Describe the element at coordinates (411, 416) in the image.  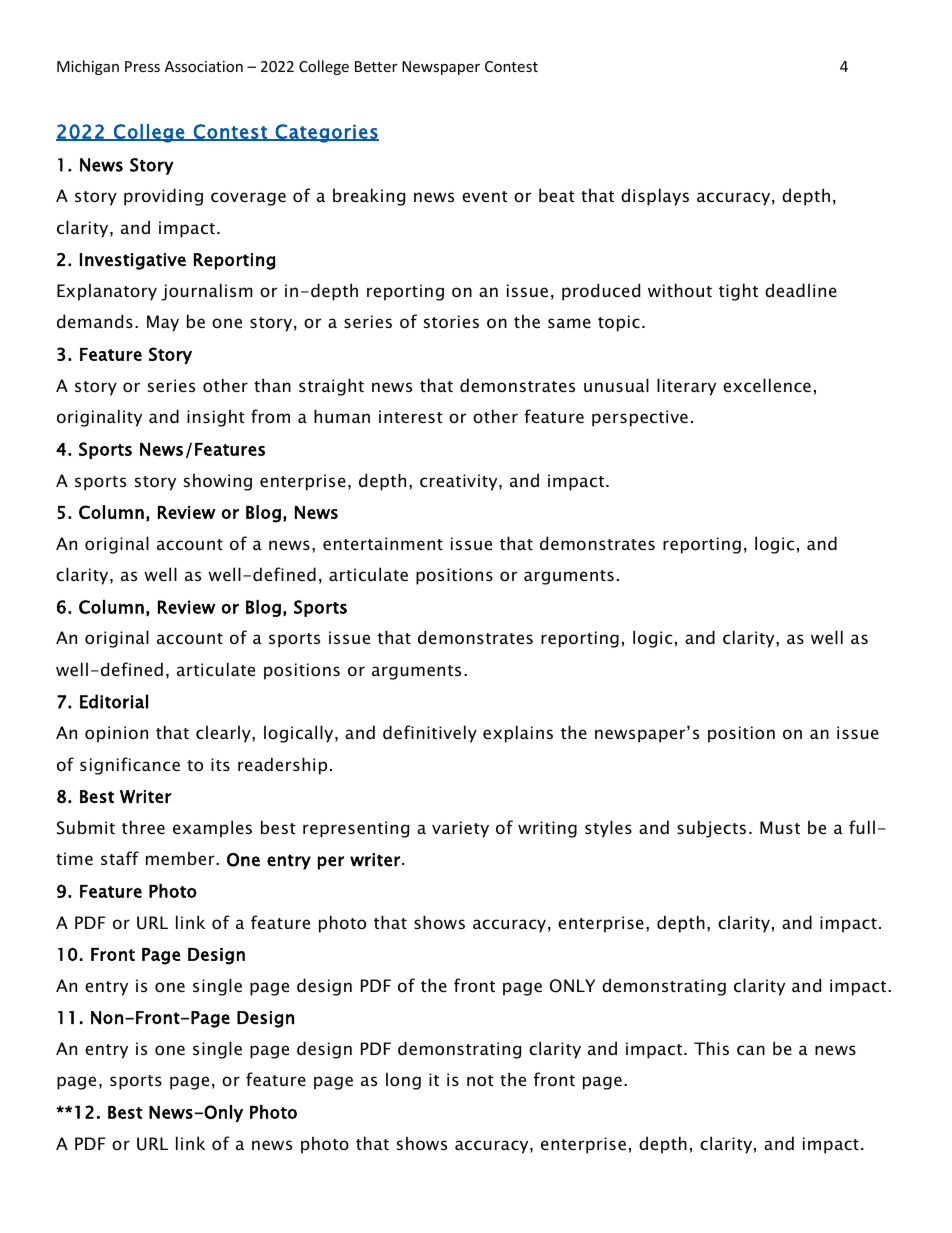
I see `interest` at that location.
